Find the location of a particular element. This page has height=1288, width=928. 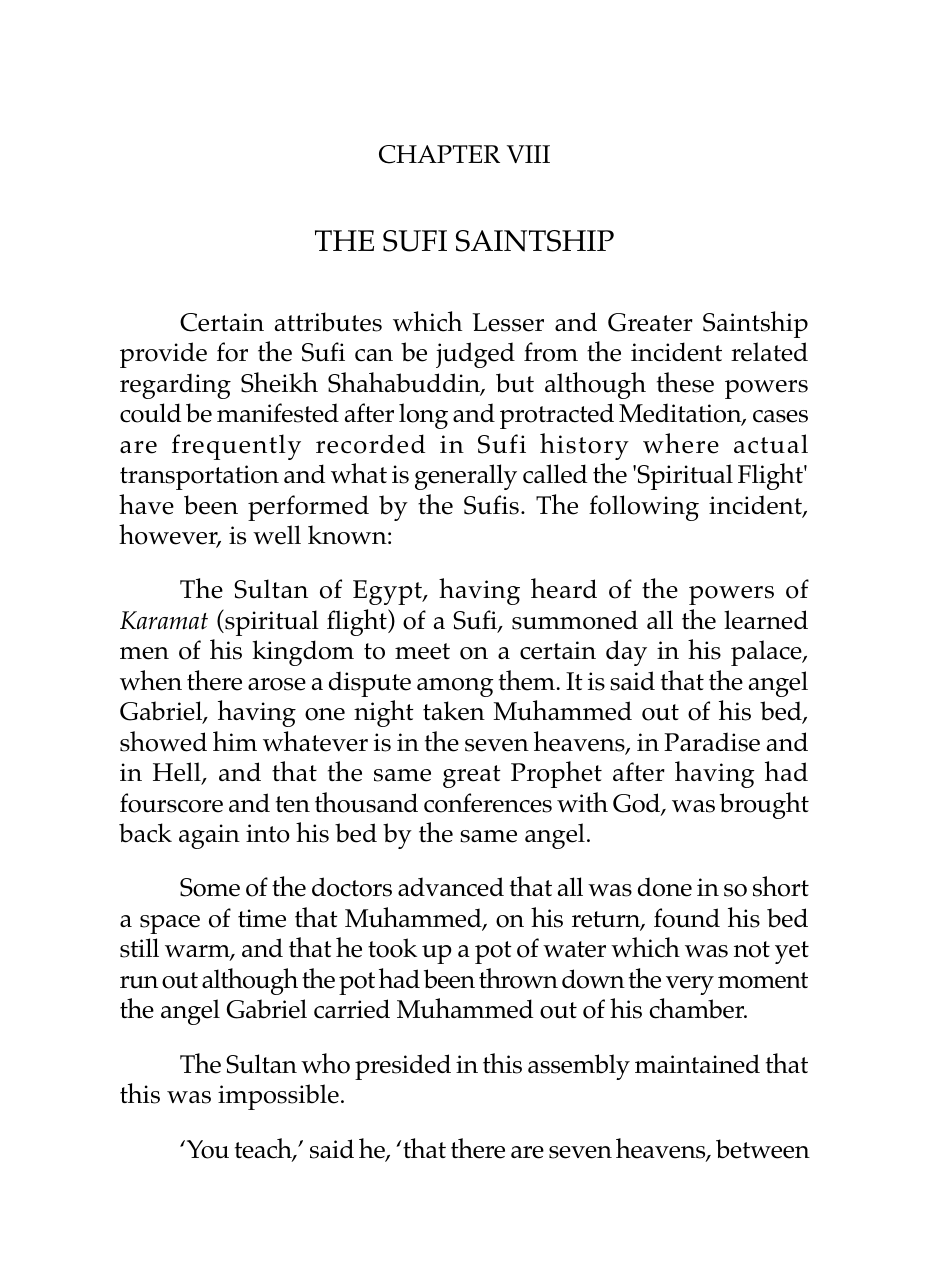

palace is located at coordinates (767, 653).
